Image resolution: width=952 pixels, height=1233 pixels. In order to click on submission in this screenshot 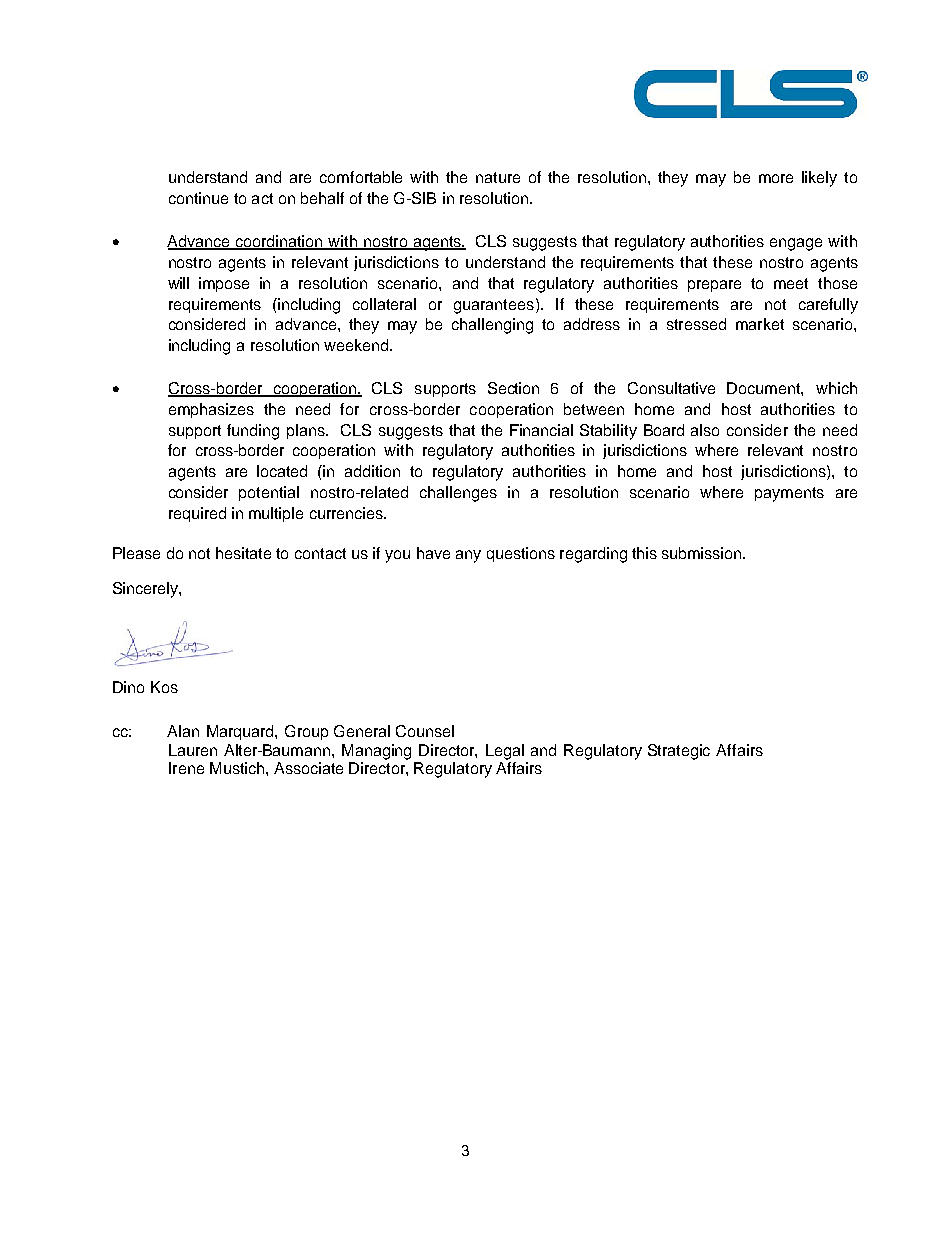, I will do `click(703, 553)`.
